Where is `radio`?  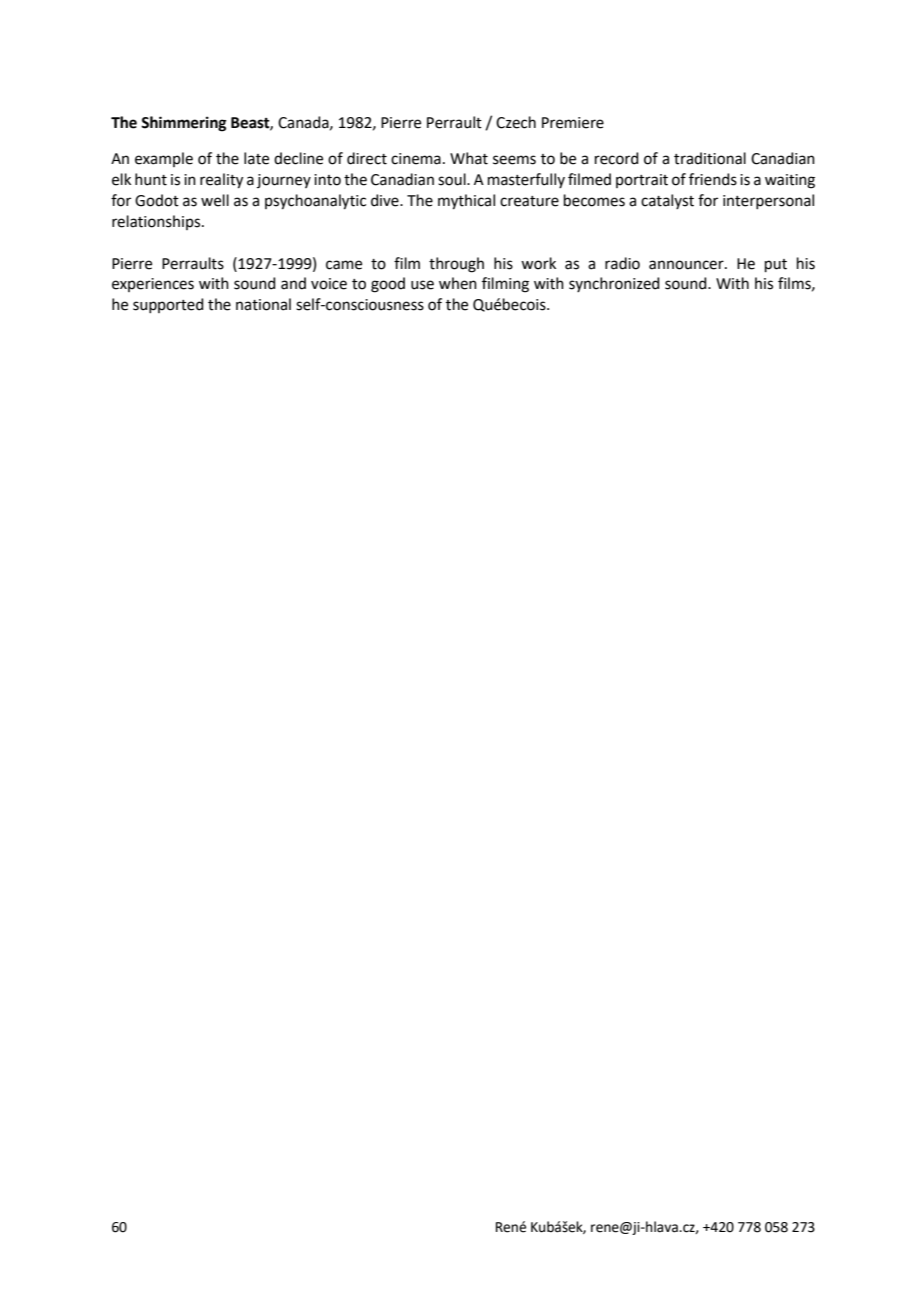 radio is located at coordinates (622, 263).
